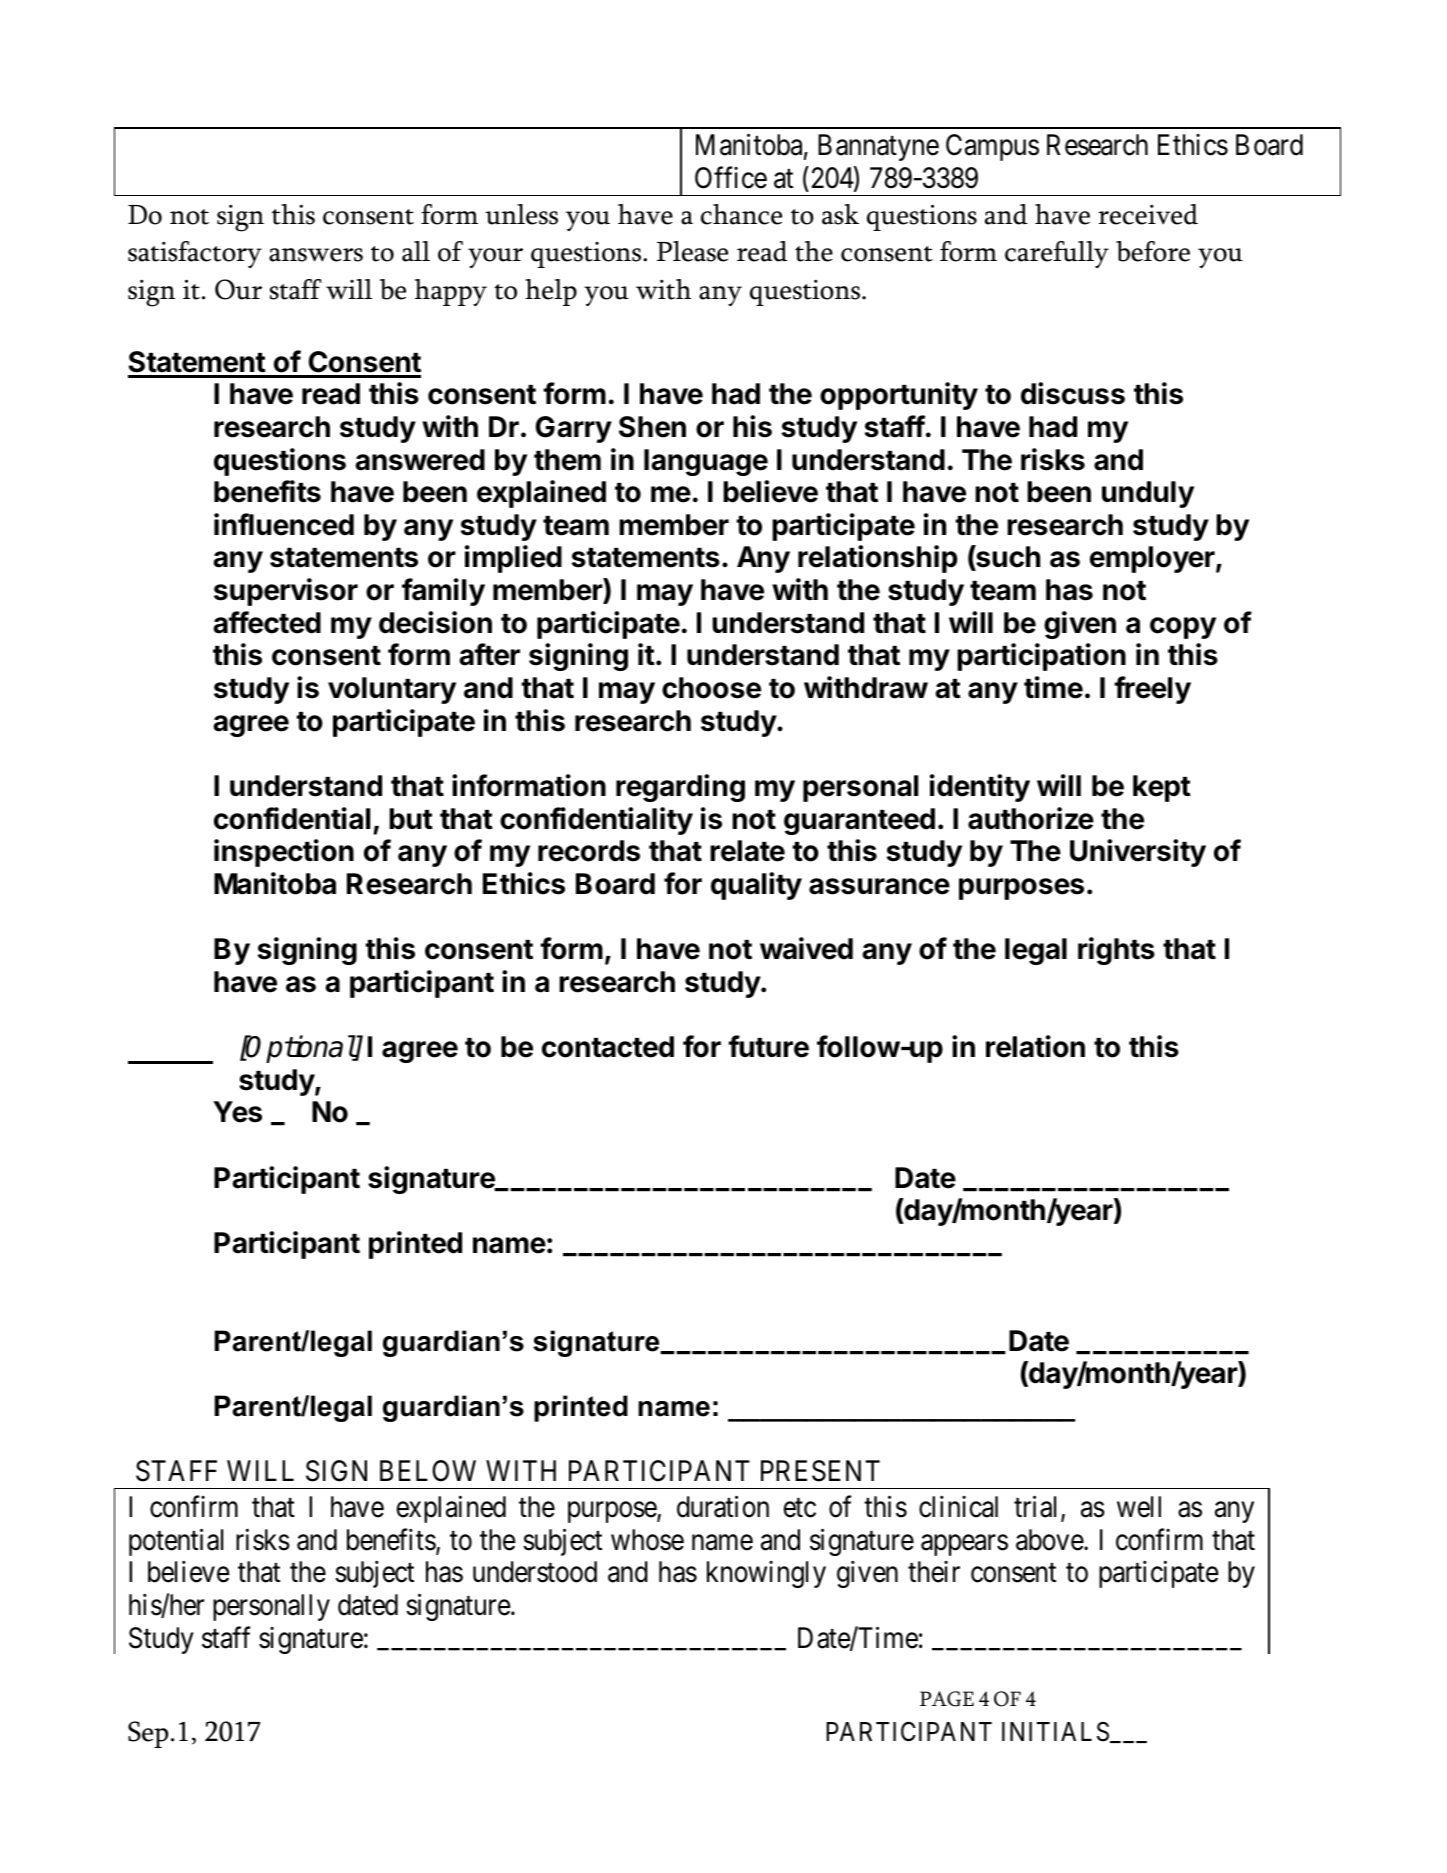 This image has height=1873, width=1447. What do you see at coordinates (711, 688) in the image?
I see `choose` at bounding box center [711, 688].
